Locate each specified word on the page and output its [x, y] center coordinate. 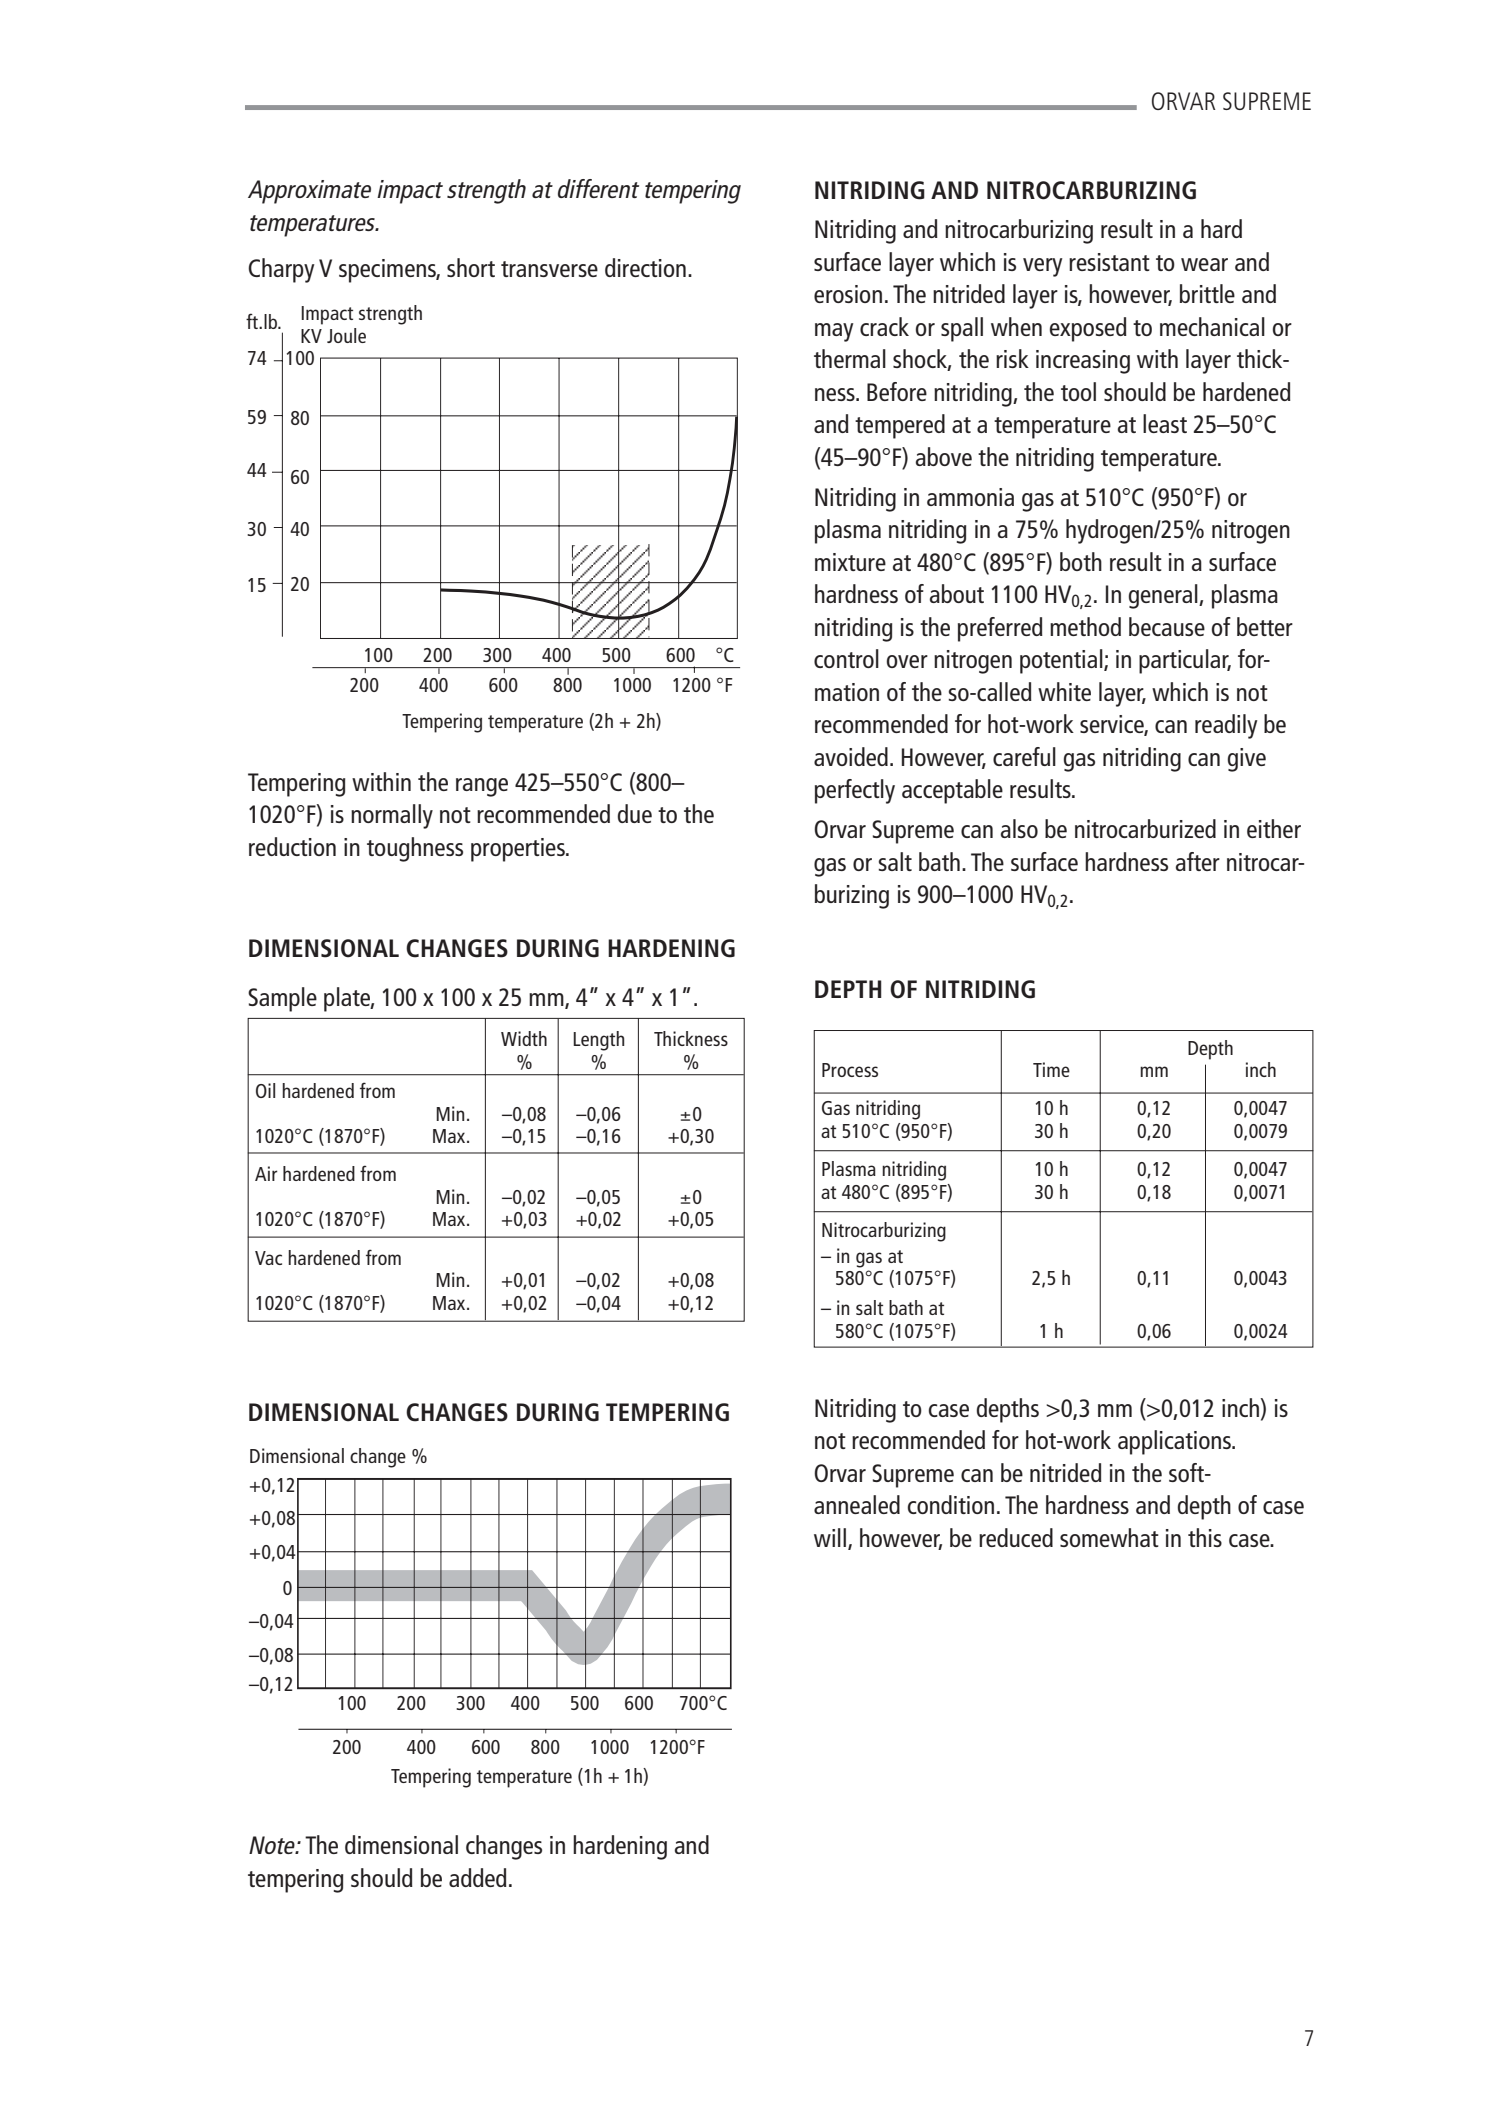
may [834, 332]
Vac [268, 1258]
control [846, 658]
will [830, 1537]
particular [1185, 661]
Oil [265, 1090]
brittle [1207, 293]
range [482, 787]
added [478, 1877]
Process [850, 1070]
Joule [346, 335]
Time [1051, 1069]
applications [1175, 1442]
